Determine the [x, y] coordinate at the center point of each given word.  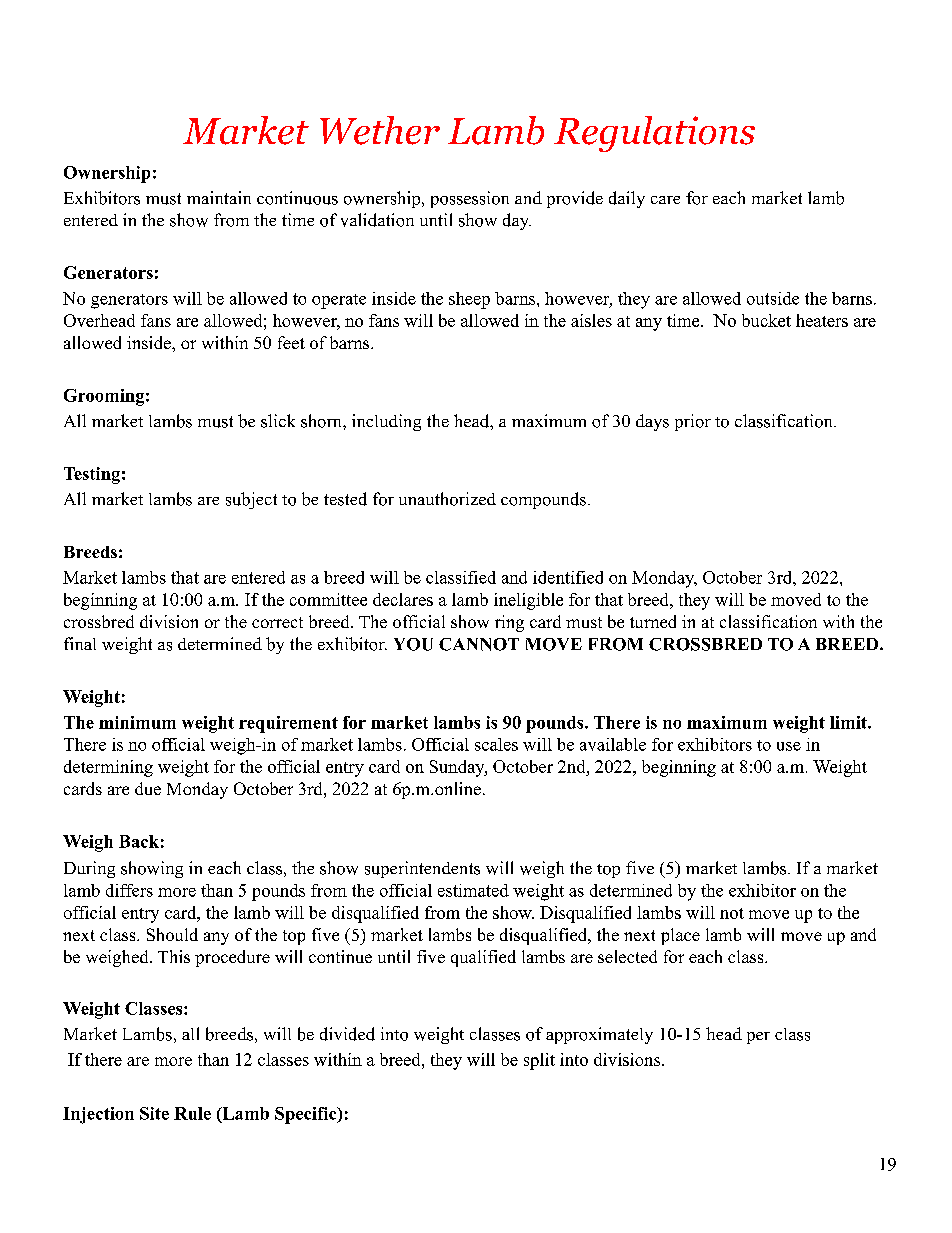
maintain [219, 197]
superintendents [422, 869]
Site [154, 1113]
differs [129, 890]
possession [470, 199]
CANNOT [479, 644]
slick [278, 421]
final [80, 643]
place [680, 936]
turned [653, 621]
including [386, 422]
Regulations [654, 134]
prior [693, 422]
